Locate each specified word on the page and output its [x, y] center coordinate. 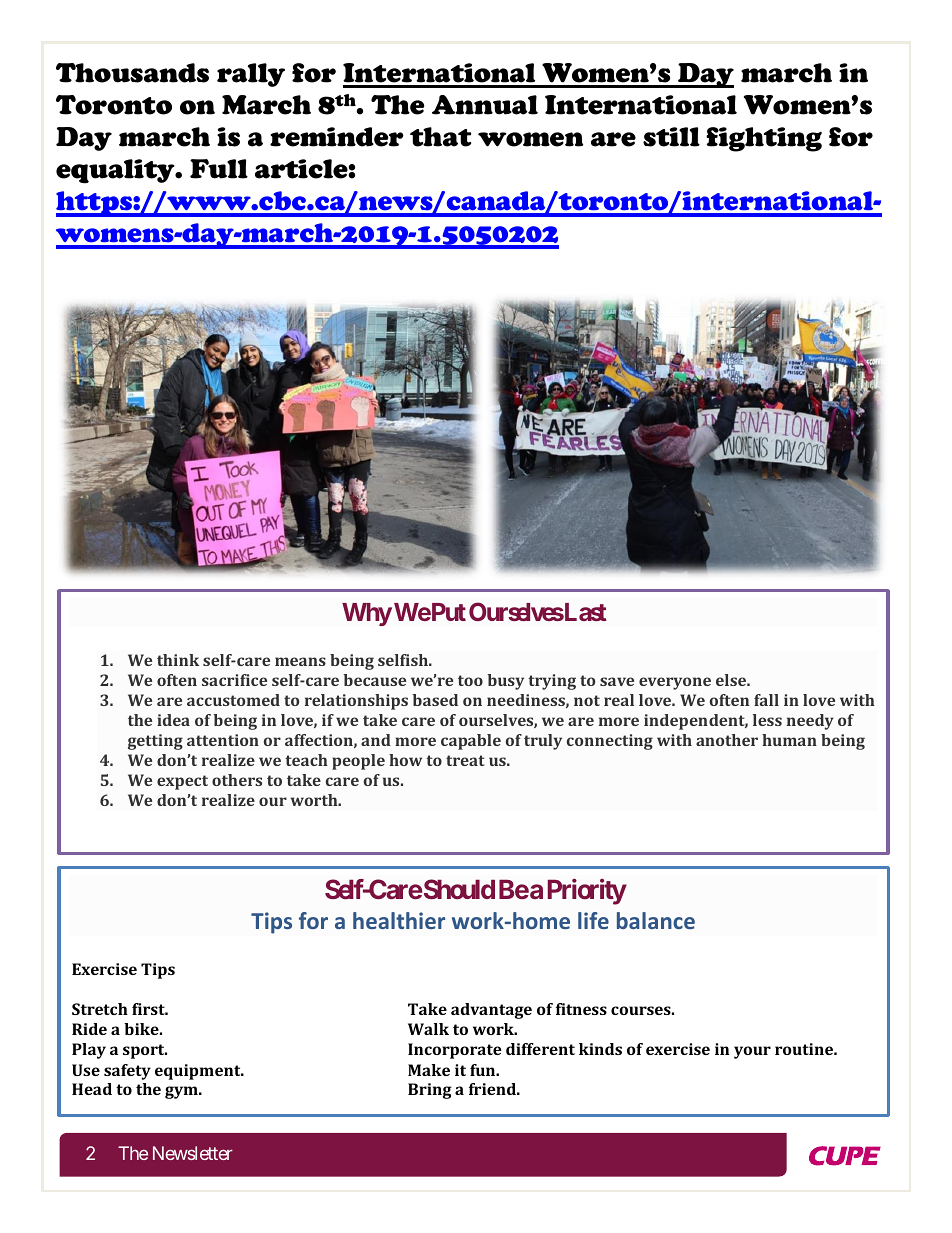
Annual [485, 105]
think [178, 660]
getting [155, 742]
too [470, 680]
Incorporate [455, 1051]
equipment [199, 1072]
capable [471, 742]
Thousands [132, 73]
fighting [764, 139]
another [727, 740]
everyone [675, 683]
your [752, 1052]
